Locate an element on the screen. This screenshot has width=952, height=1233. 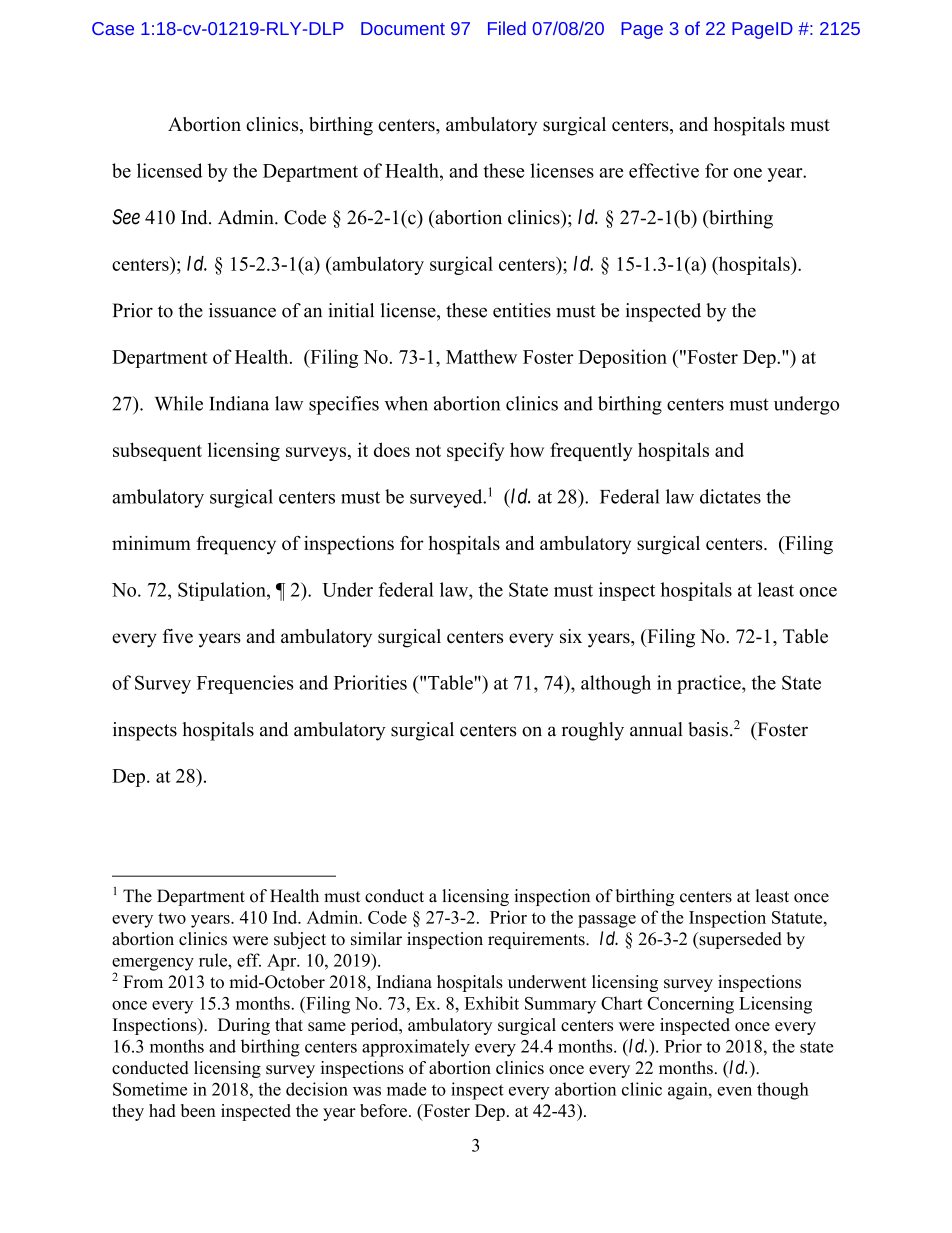
issuance is located at coordinates (242, 310).
